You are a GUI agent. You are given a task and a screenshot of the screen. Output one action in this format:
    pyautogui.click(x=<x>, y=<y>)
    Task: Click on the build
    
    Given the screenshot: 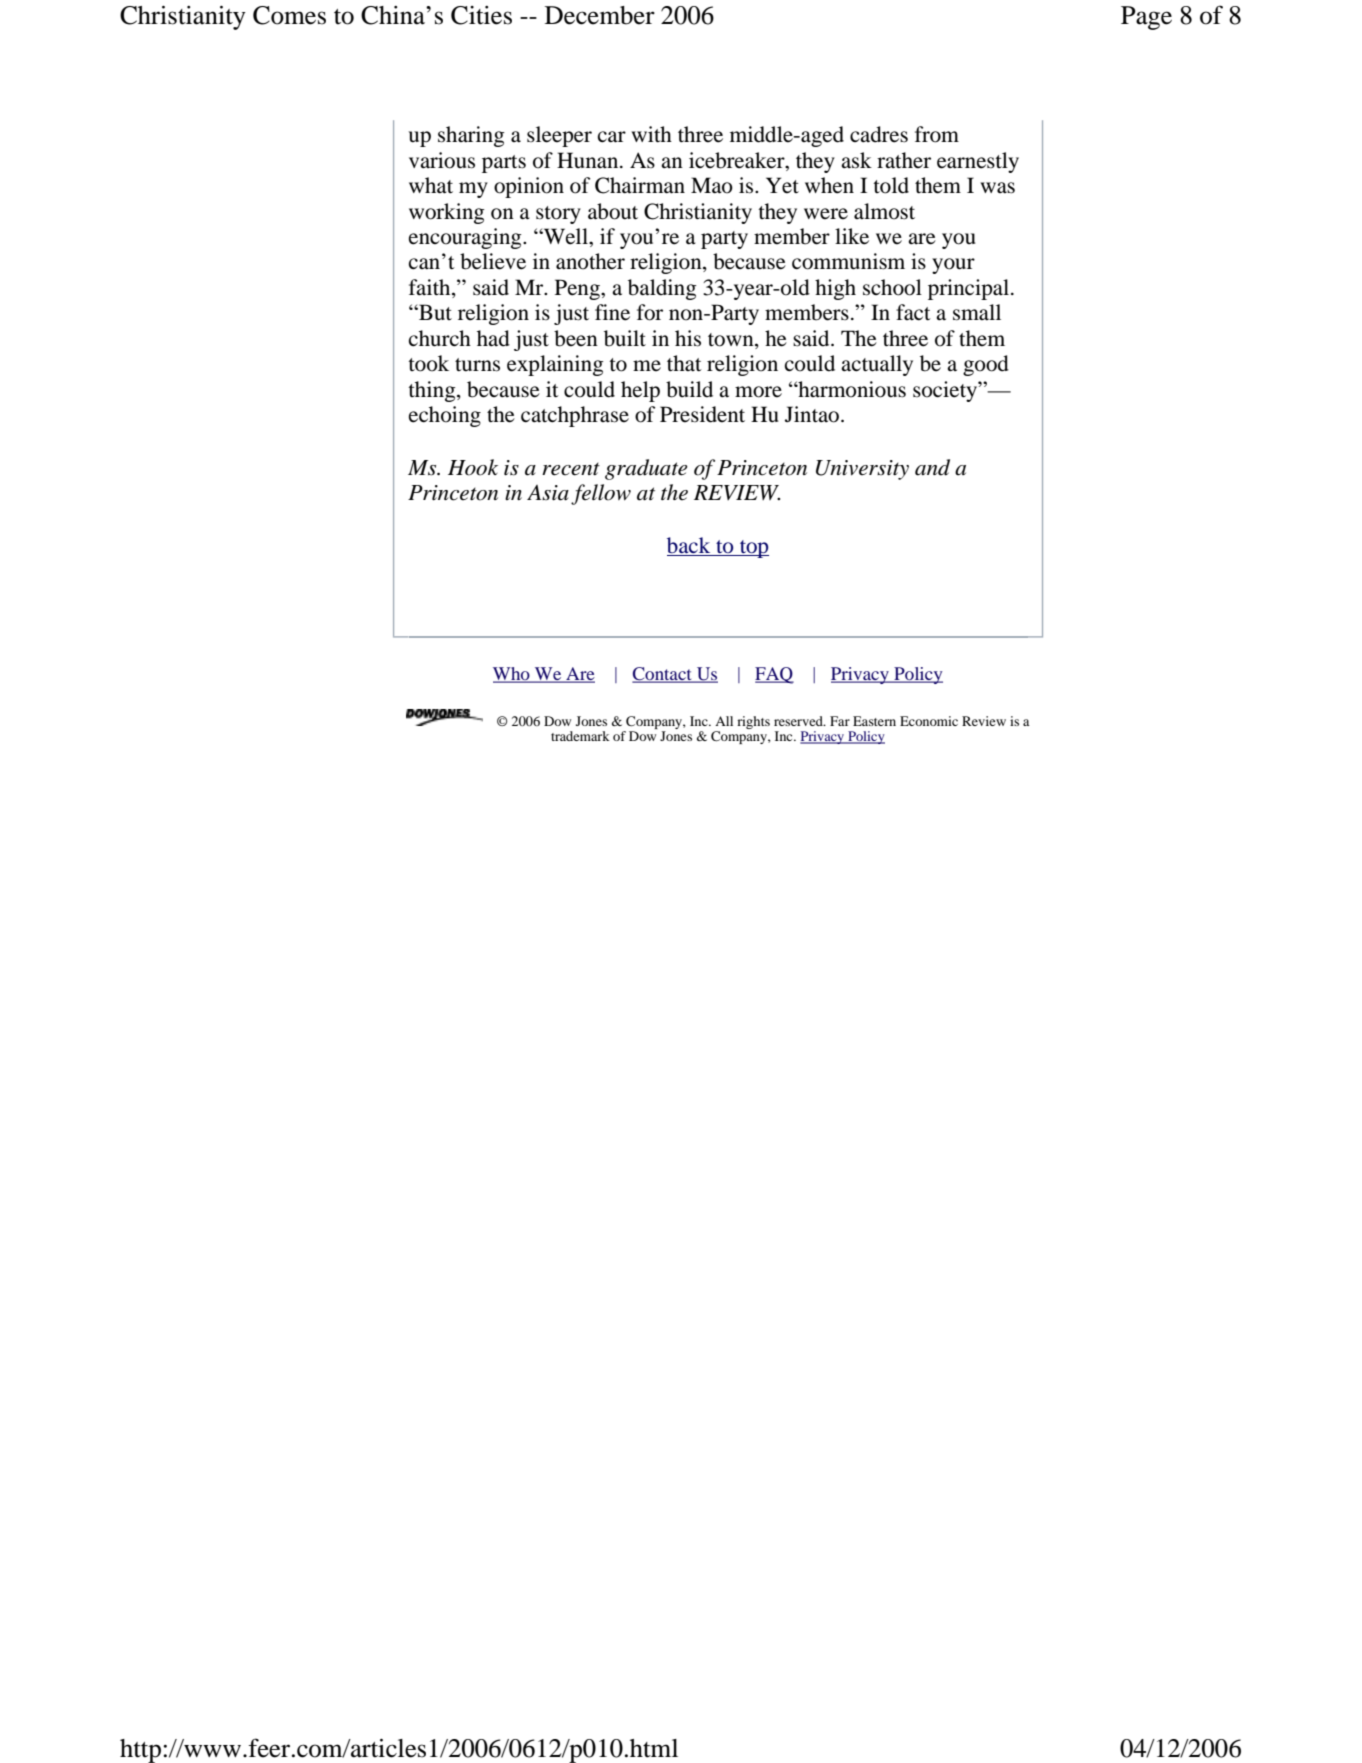 What is the action you would take?
    pyautogui.click(x=689, y=389)
